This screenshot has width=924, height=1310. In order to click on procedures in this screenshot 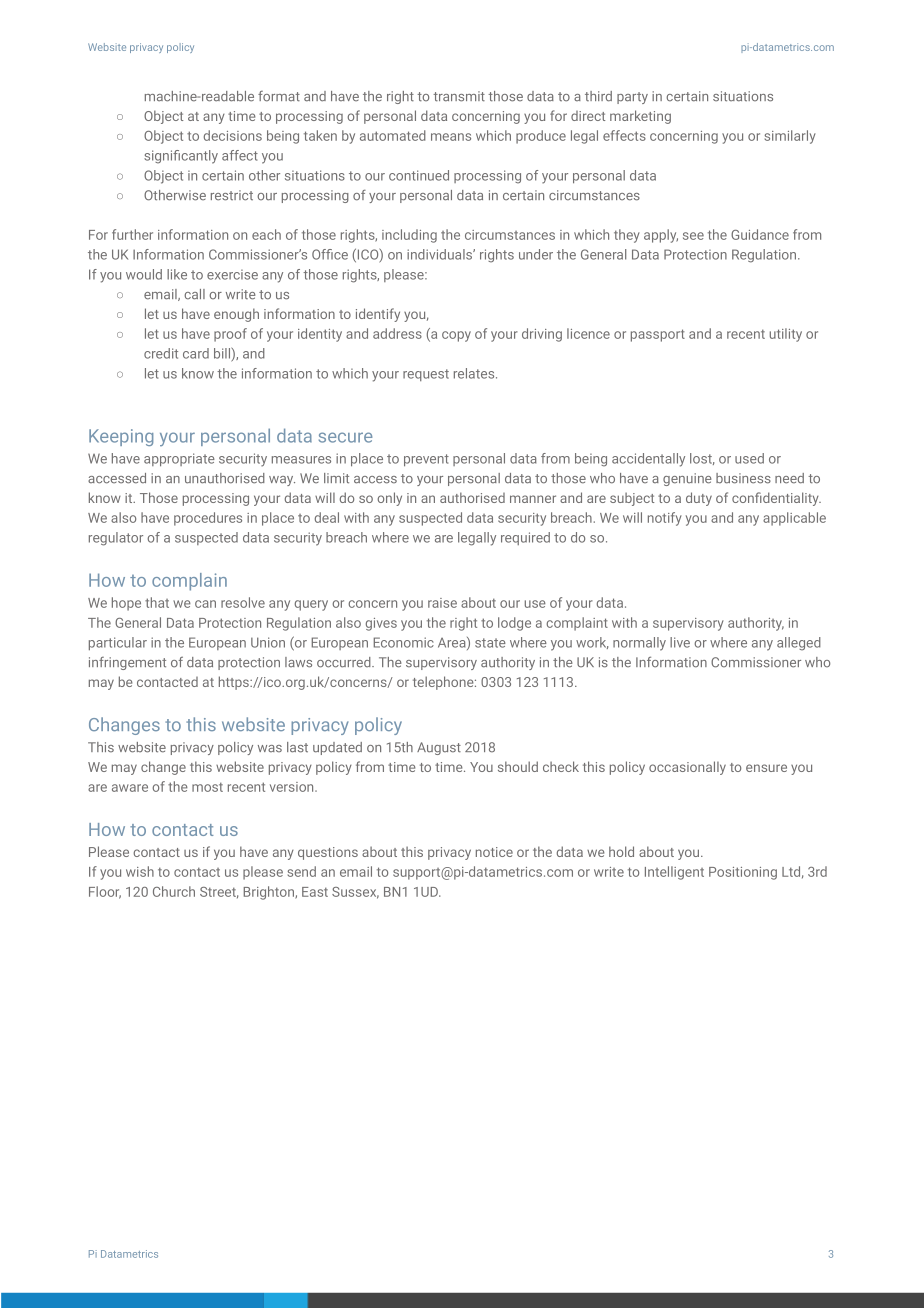, I will do `click(208, 519)`.
